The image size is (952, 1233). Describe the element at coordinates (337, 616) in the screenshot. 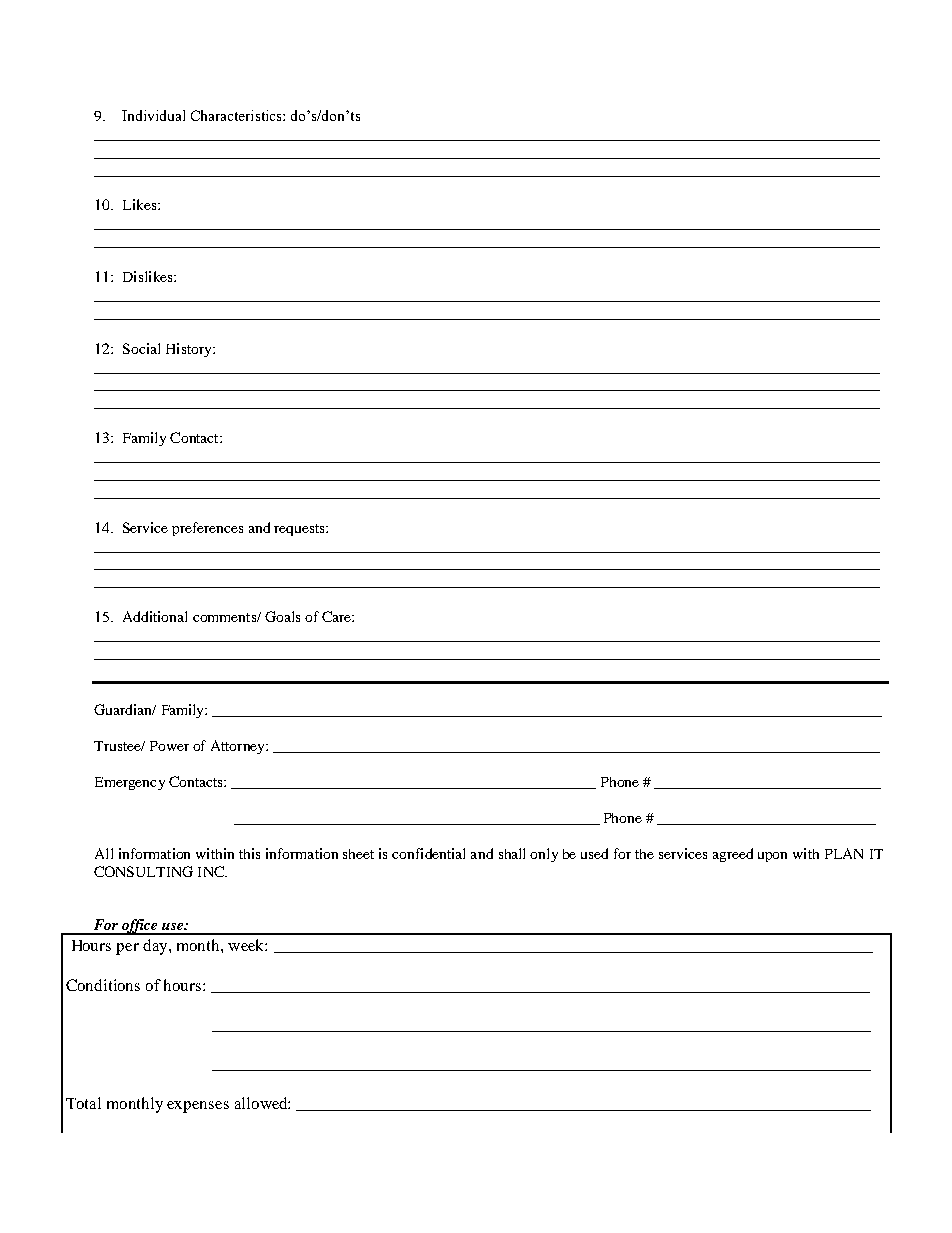

I see `Care` at that location.
